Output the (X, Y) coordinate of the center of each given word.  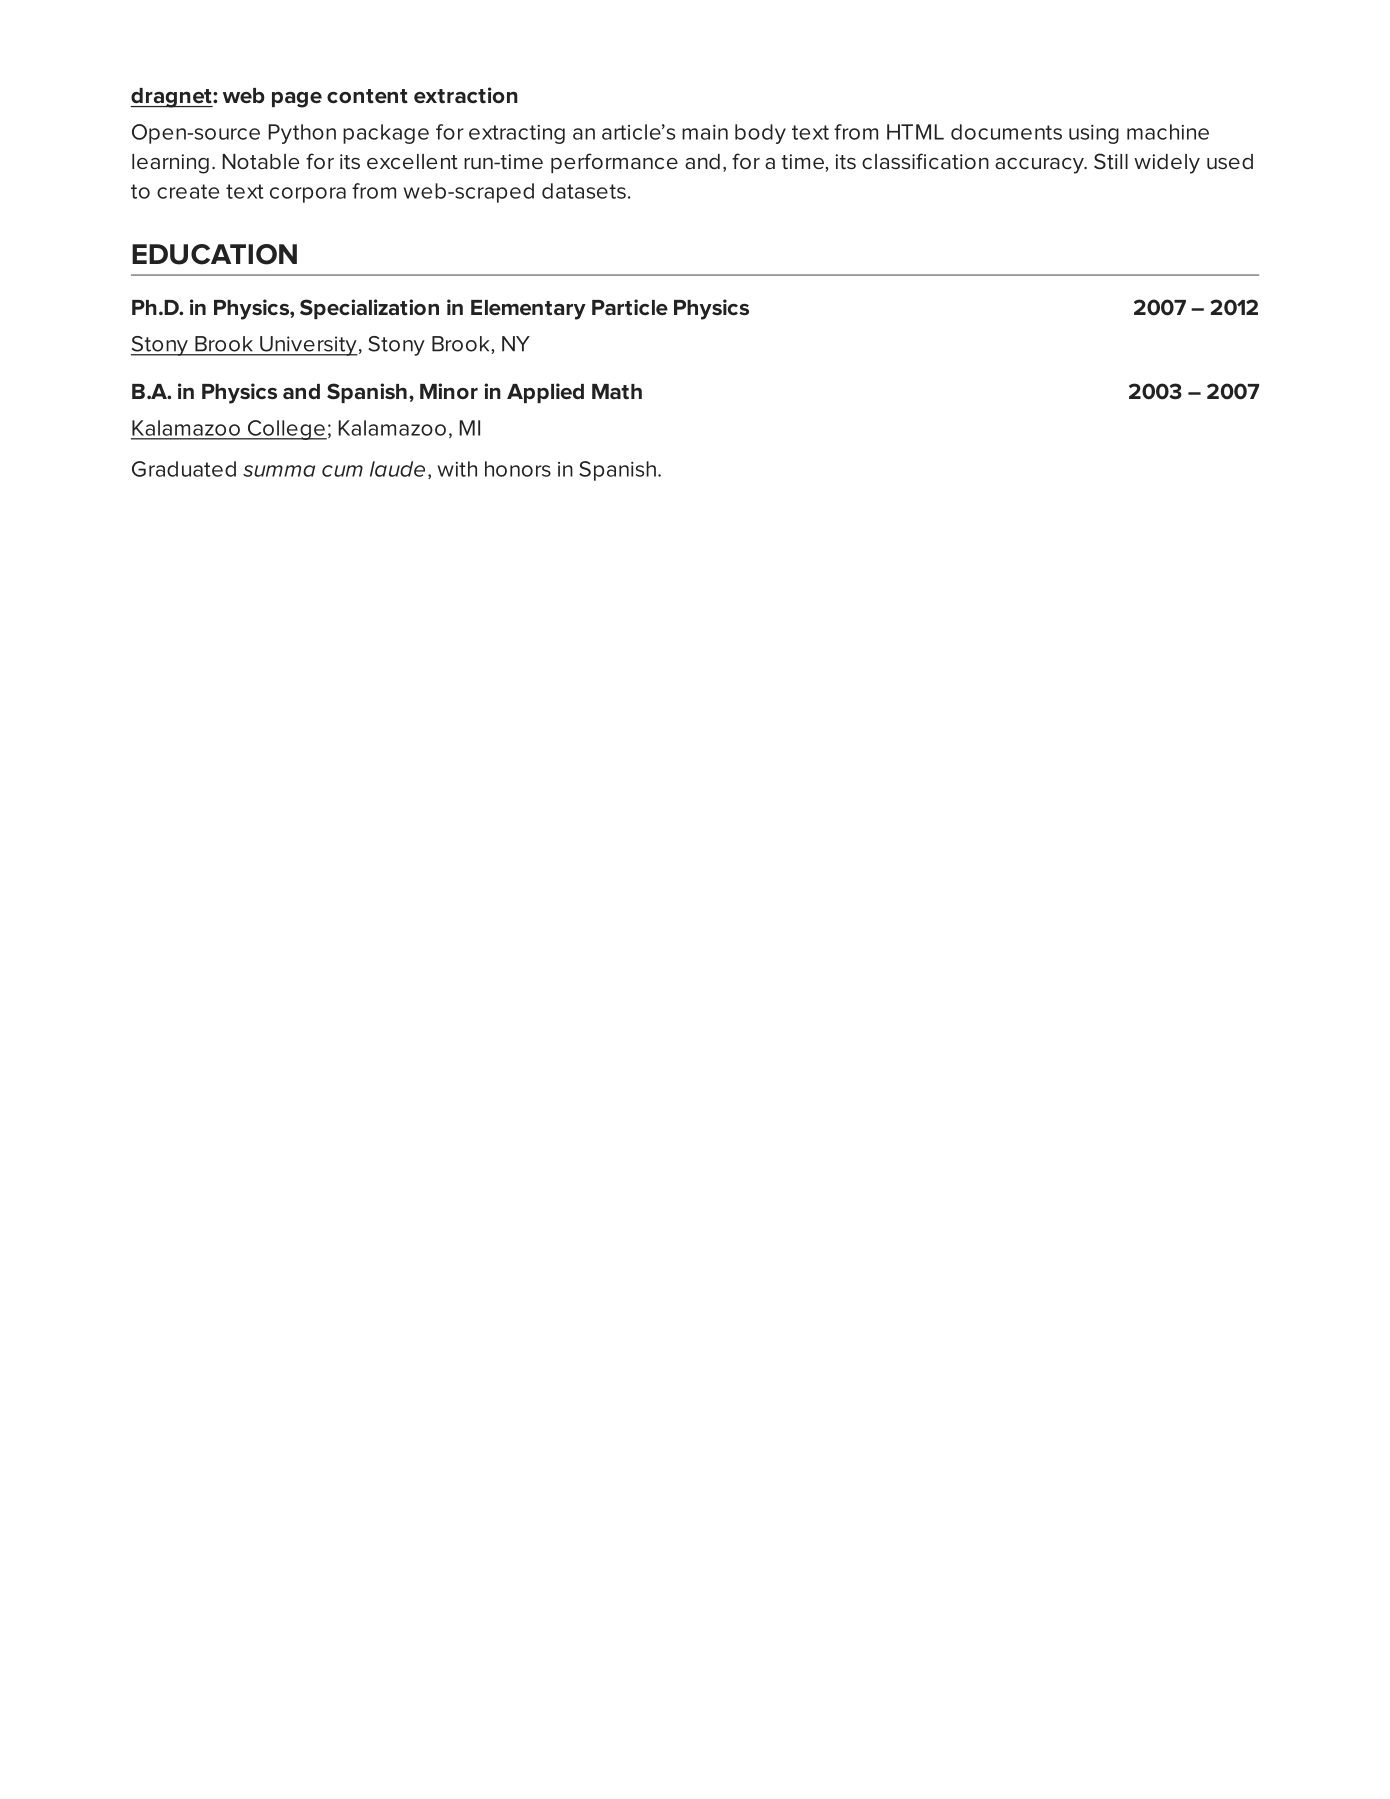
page (297, 100)
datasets (584, 191)
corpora (308, 195)
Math (617, 392)
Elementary (528, 310)
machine (1168, 132)
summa (279, 471)
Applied (545, 393)
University (308, 346)
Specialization (369, 309)
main (705, 132)
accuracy (1040, 166)
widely (1167, 164)
